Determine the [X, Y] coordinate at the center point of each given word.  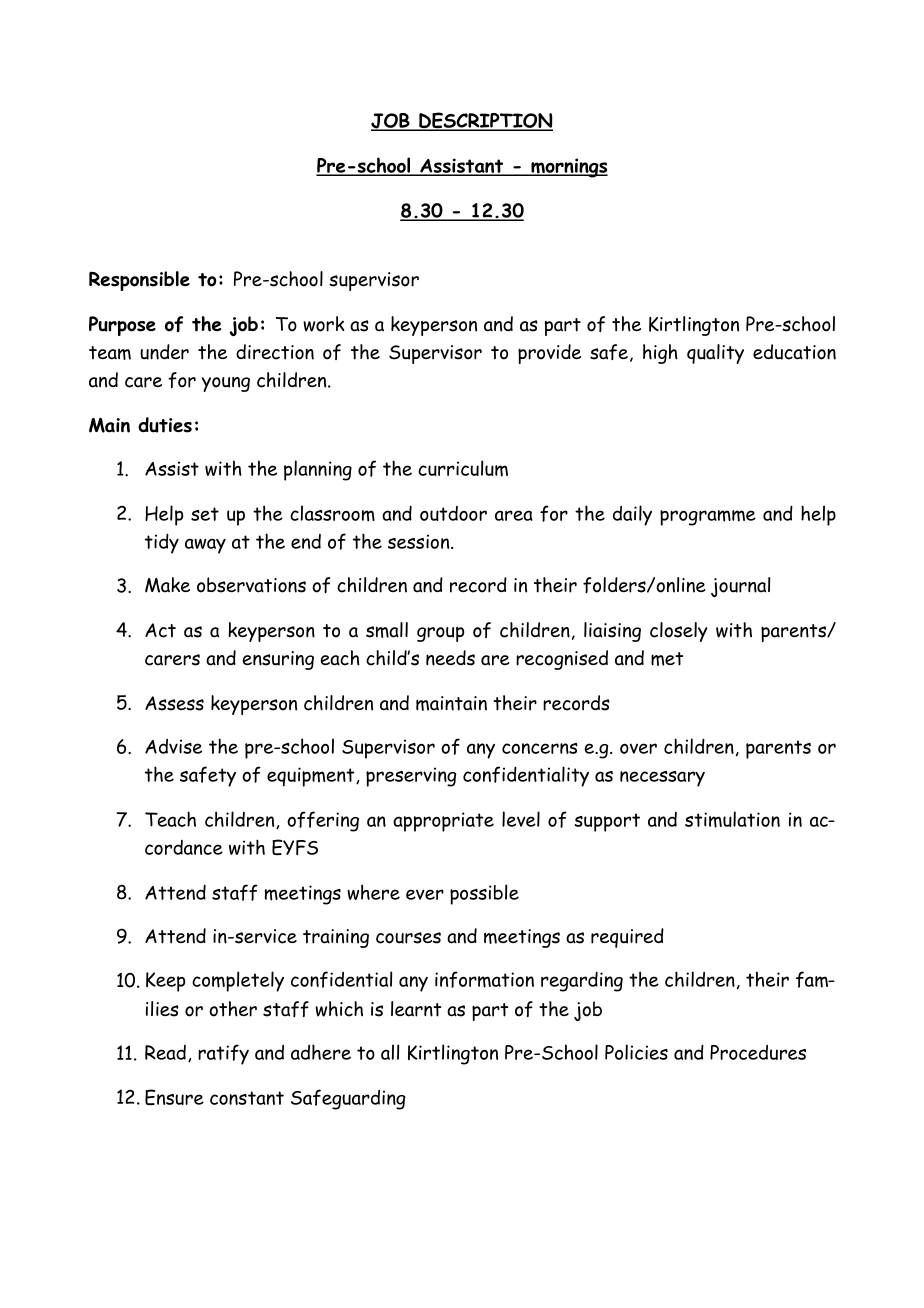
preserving [411, 777]
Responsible [139, 281]
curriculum [463, 468]
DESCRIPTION [485, 121]
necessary [662, 779]
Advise [173, 746]
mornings [568, 168]
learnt [416, 1009]
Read [165, 1052]
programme [708, 518]
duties [165, 425]
